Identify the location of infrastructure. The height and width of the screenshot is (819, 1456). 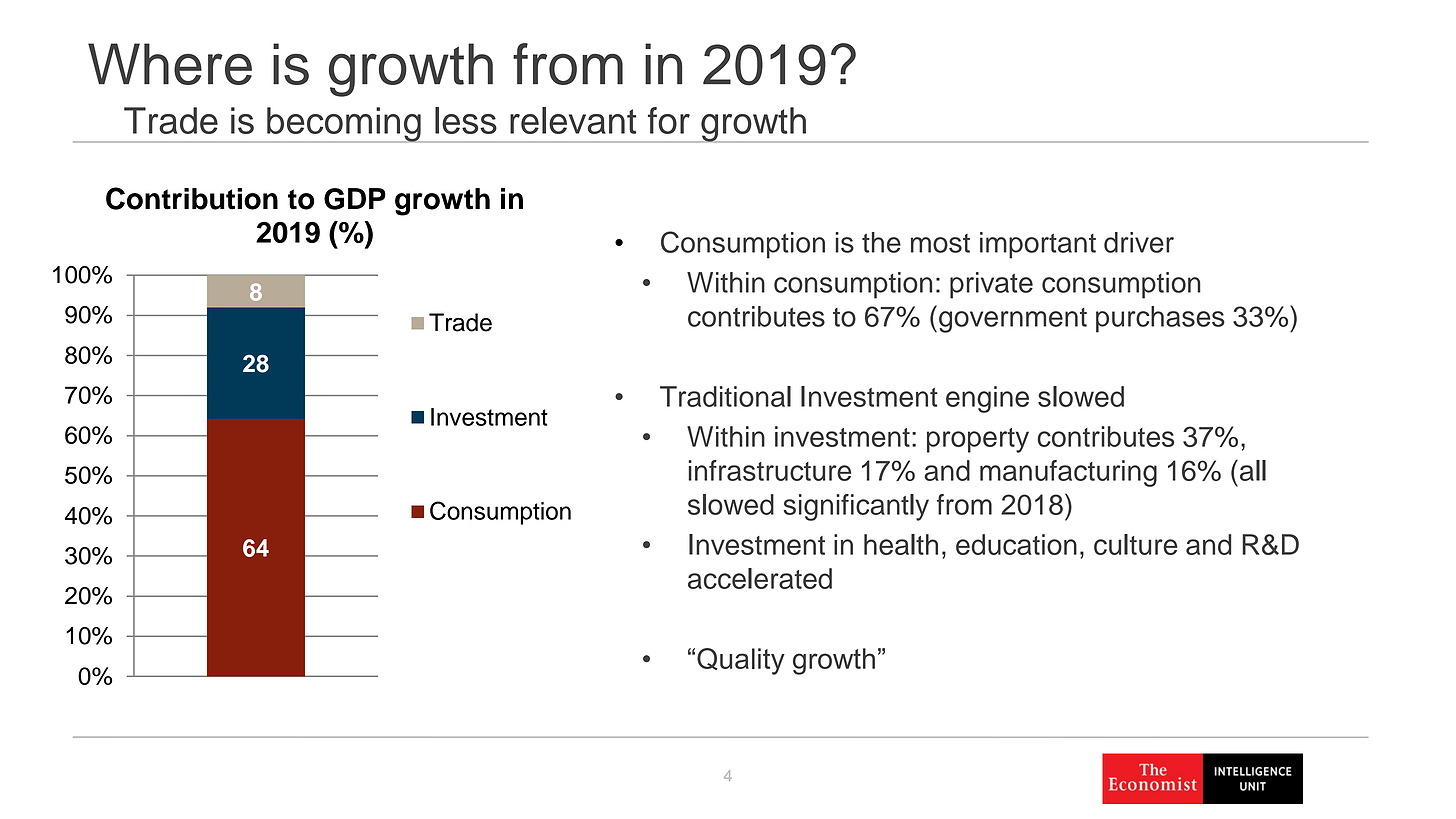
(769, 470).
